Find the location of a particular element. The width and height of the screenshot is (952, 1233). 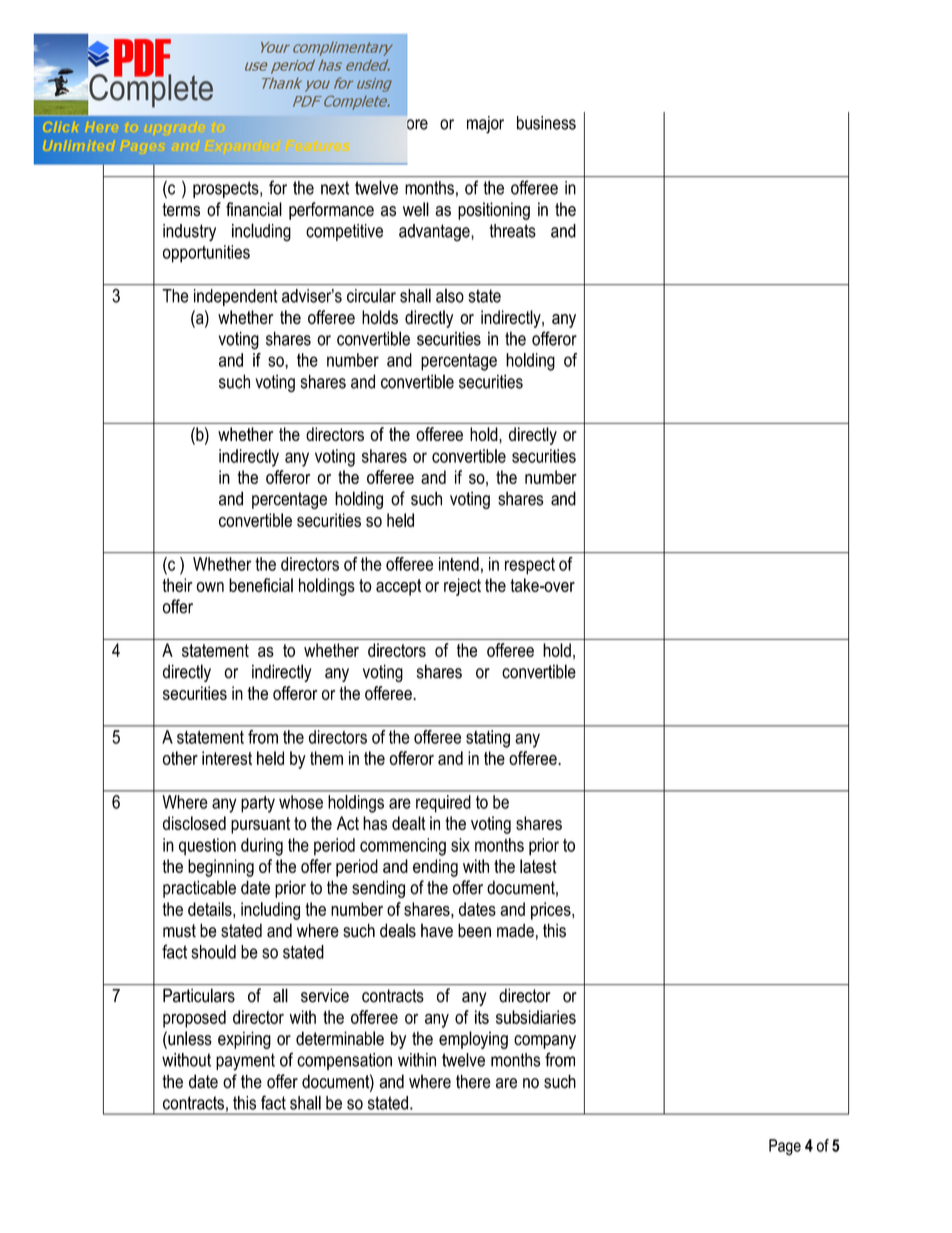

respect is located at coordinates (530, 566).
